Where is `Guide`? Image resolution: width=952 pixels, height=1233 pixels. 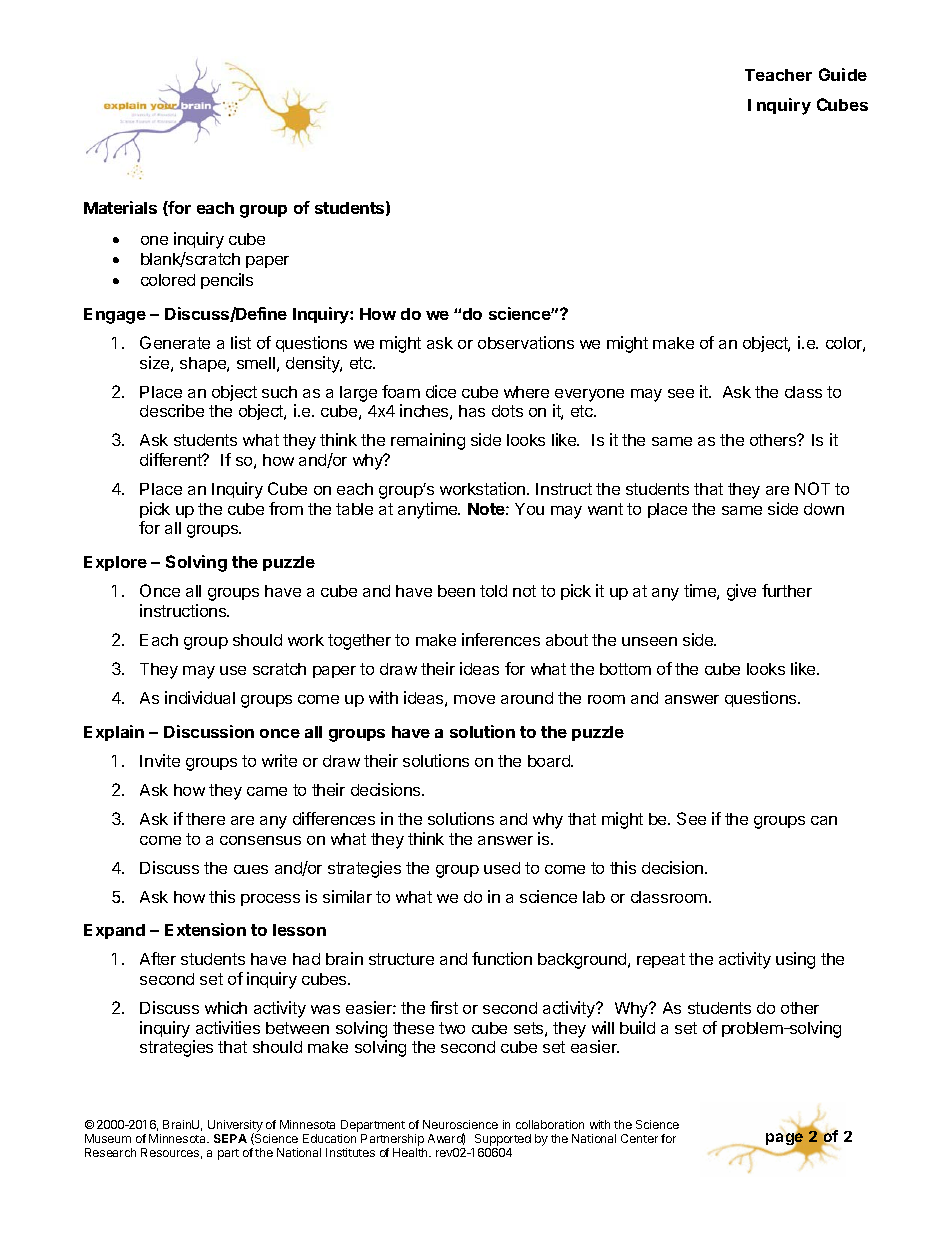
Guide is located at coordinates (843, 74).
